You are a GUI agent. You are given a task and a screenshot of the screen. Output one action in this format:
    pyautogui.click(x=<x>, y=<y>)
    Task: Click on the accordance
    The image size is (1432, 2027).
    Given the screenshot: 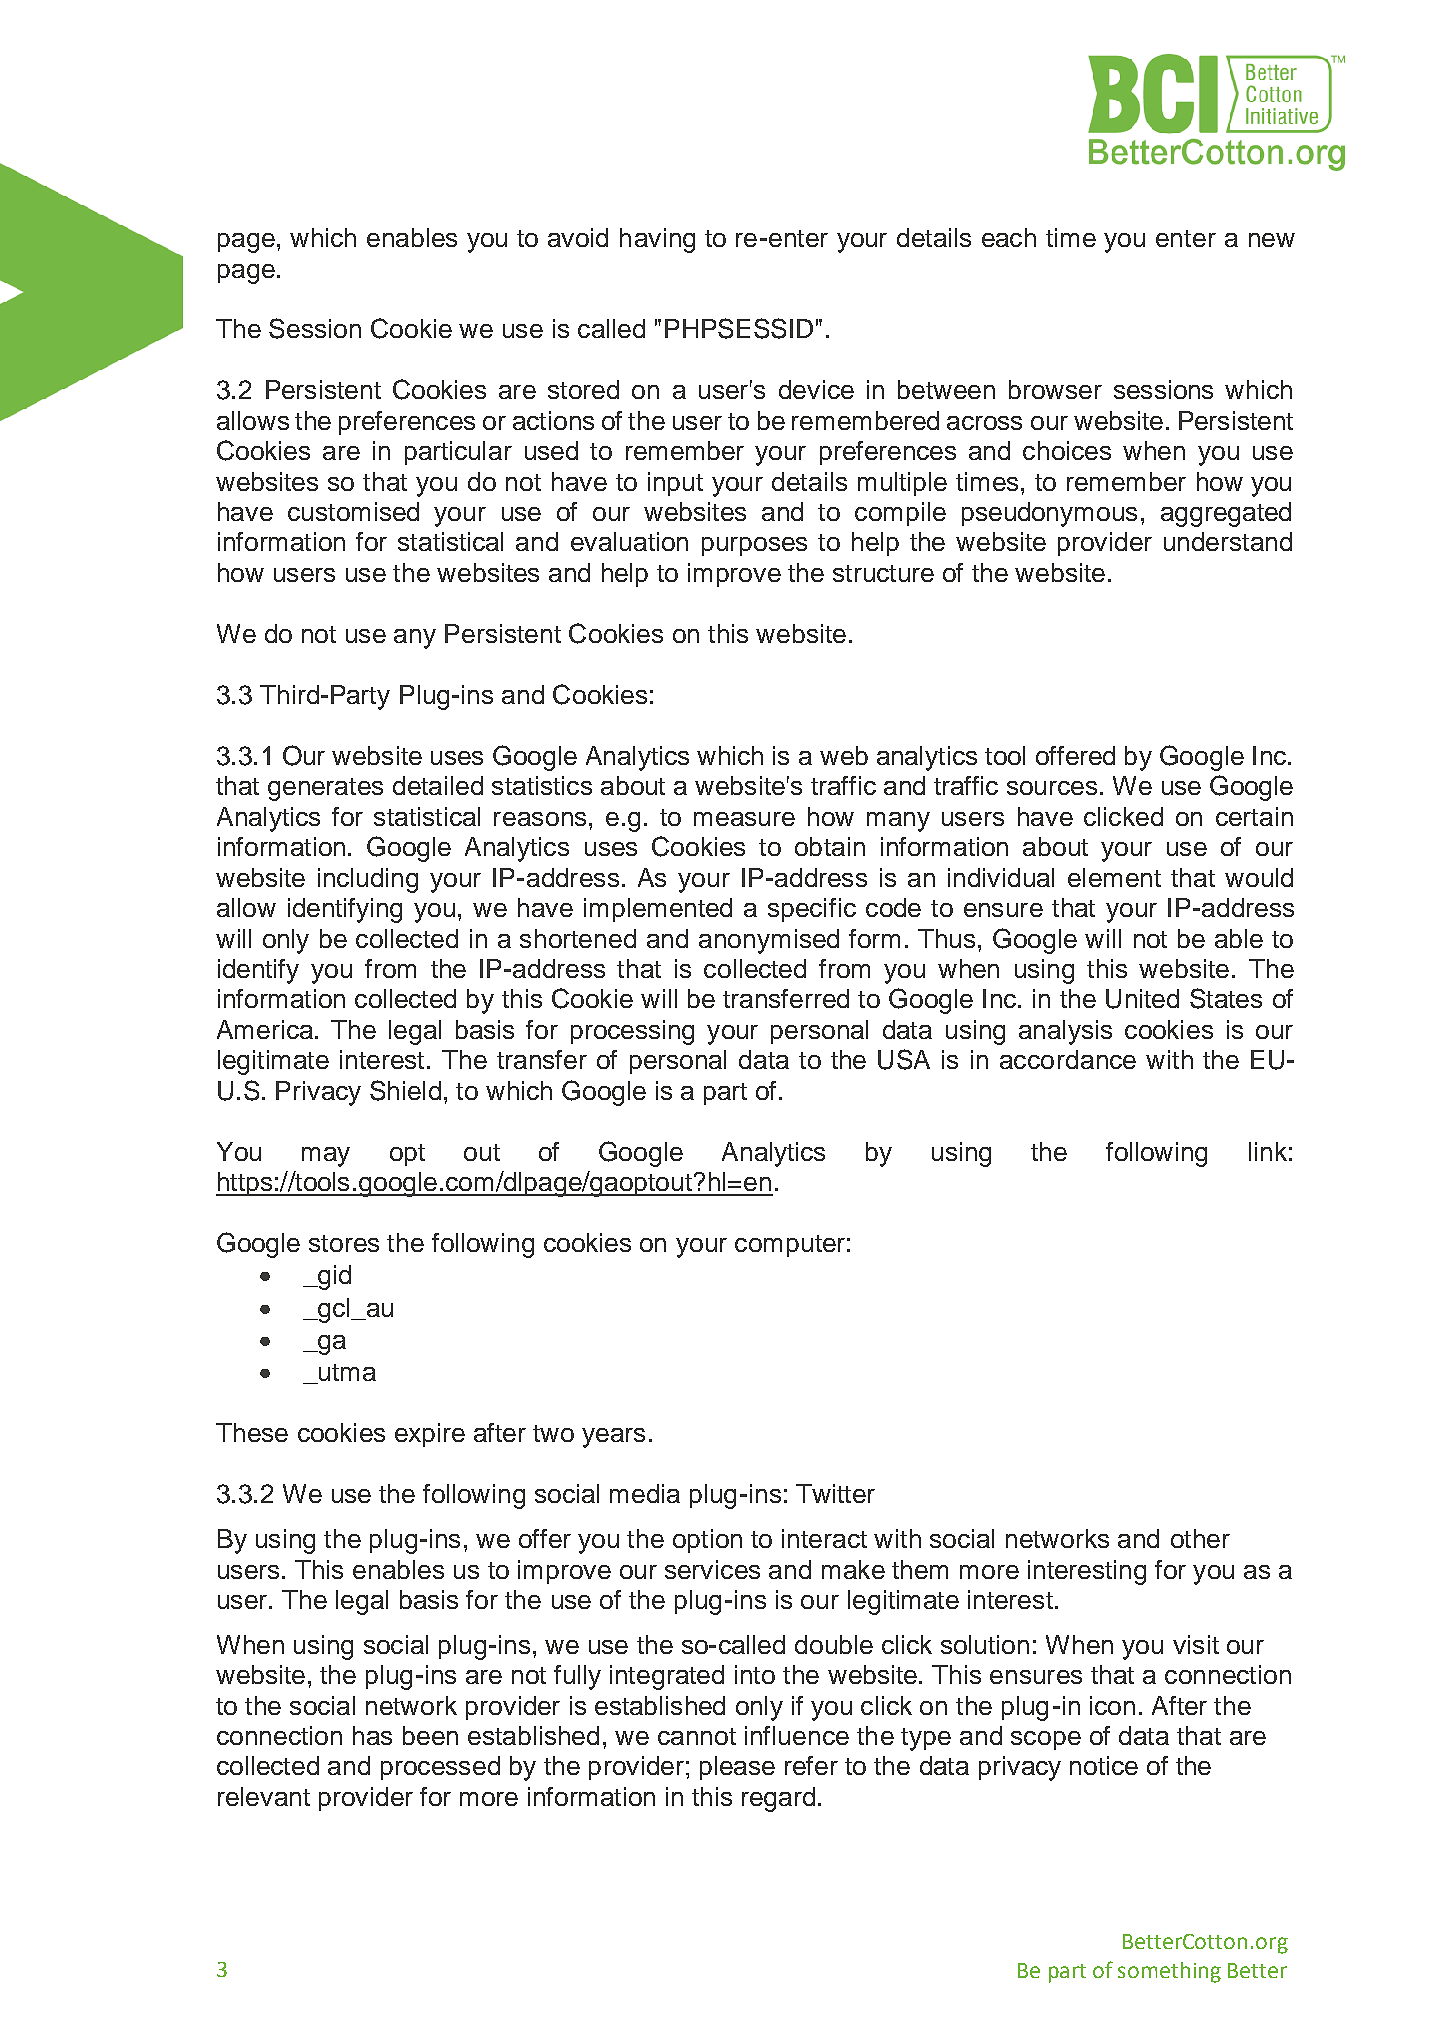 What is the action you would take?
    pyautogui.click(x=1068, y=1059)
